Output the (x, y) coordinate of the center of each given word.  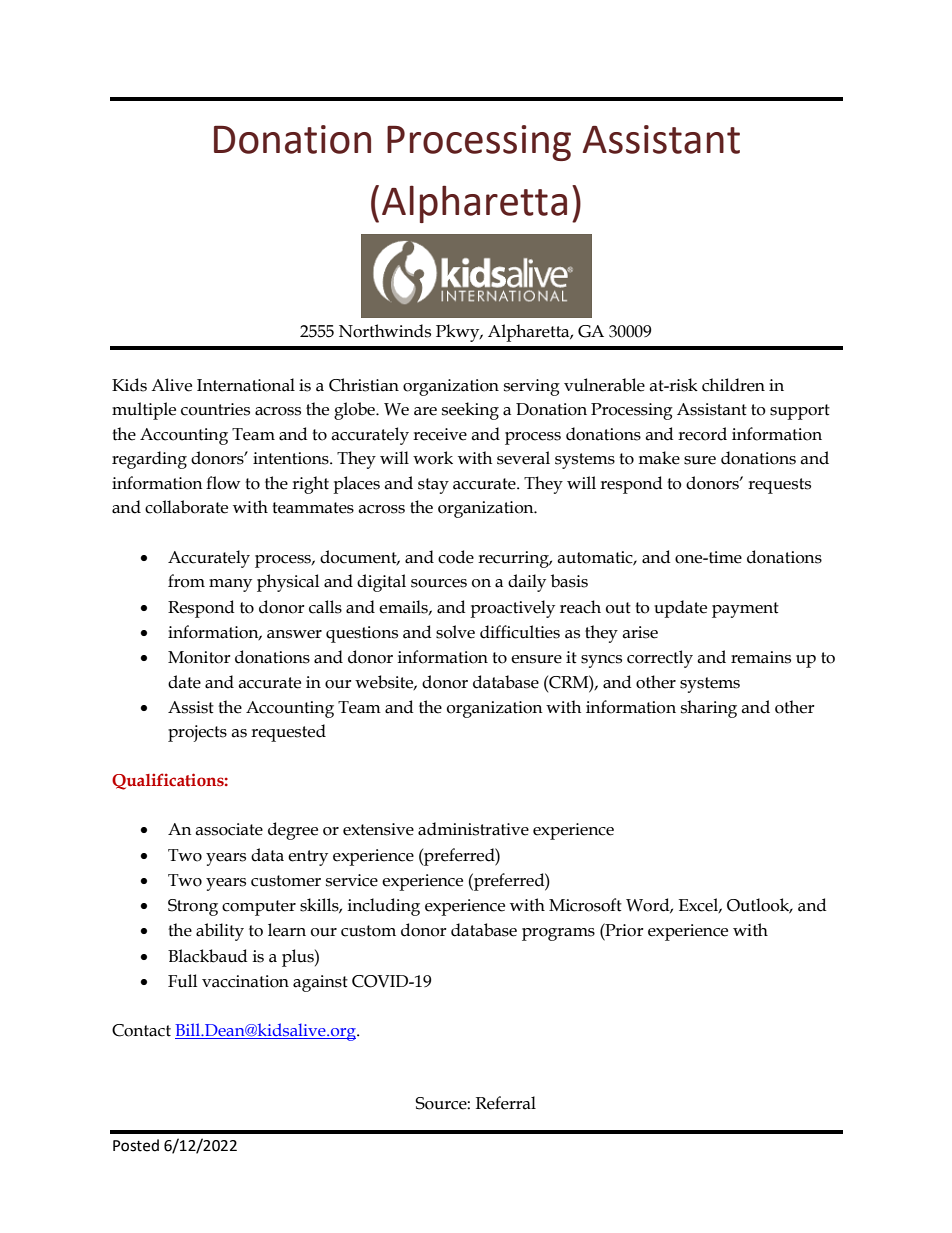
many (230, 585)
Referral (506, 1103)
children (733, 385)
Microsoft (585, 905)
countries (215, 409)
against (320, 983)
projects (197, 733)
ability (220, 932)
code (456, 557)
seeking (470, 411)
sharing (709, 709)
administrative (473, 829)
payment (745, 610)
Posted (136, 1145)
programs (558, 934)
